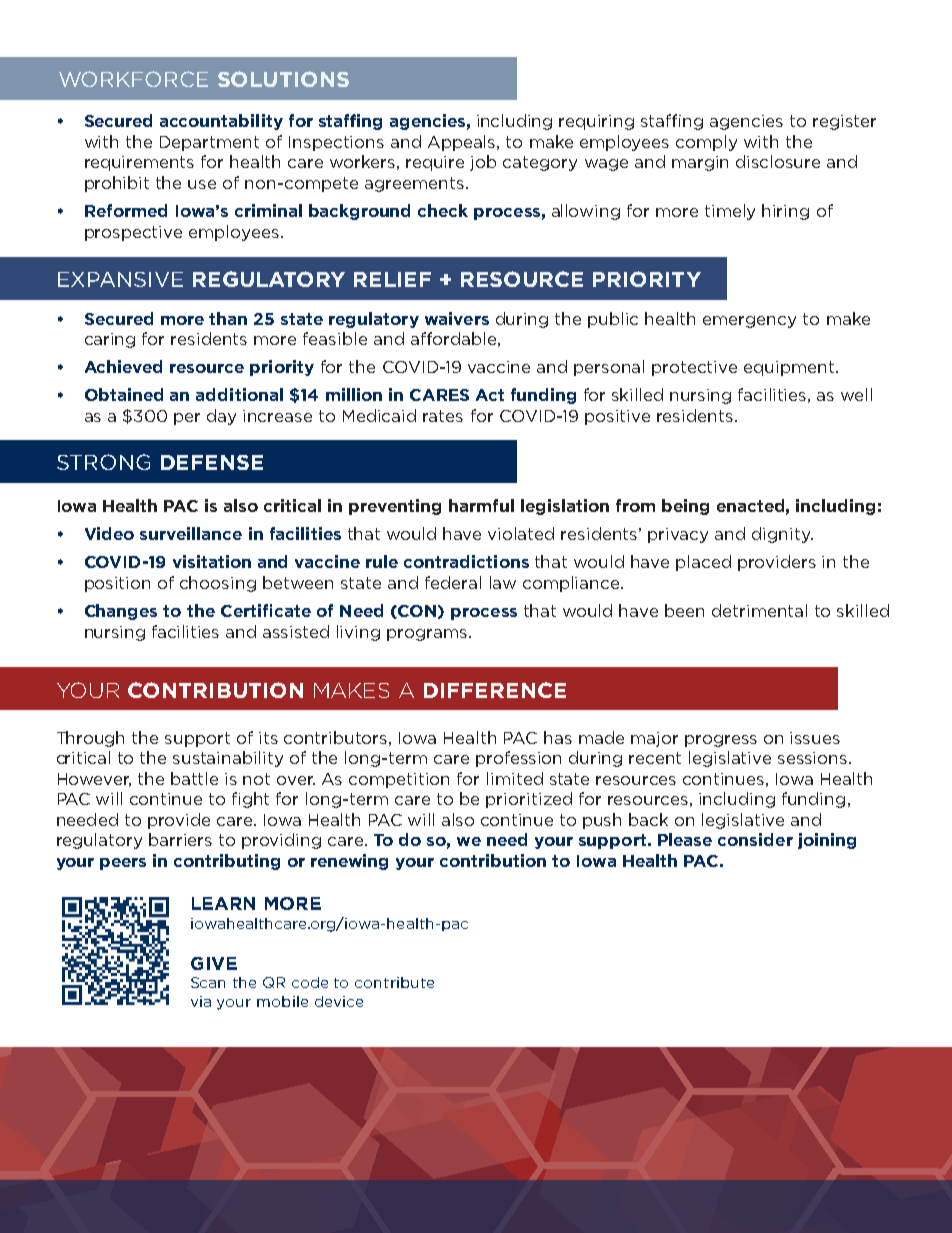 Image resolution: width=952 pixels, height=1233 pixels. I want to click on comply, so click(706, 143).
